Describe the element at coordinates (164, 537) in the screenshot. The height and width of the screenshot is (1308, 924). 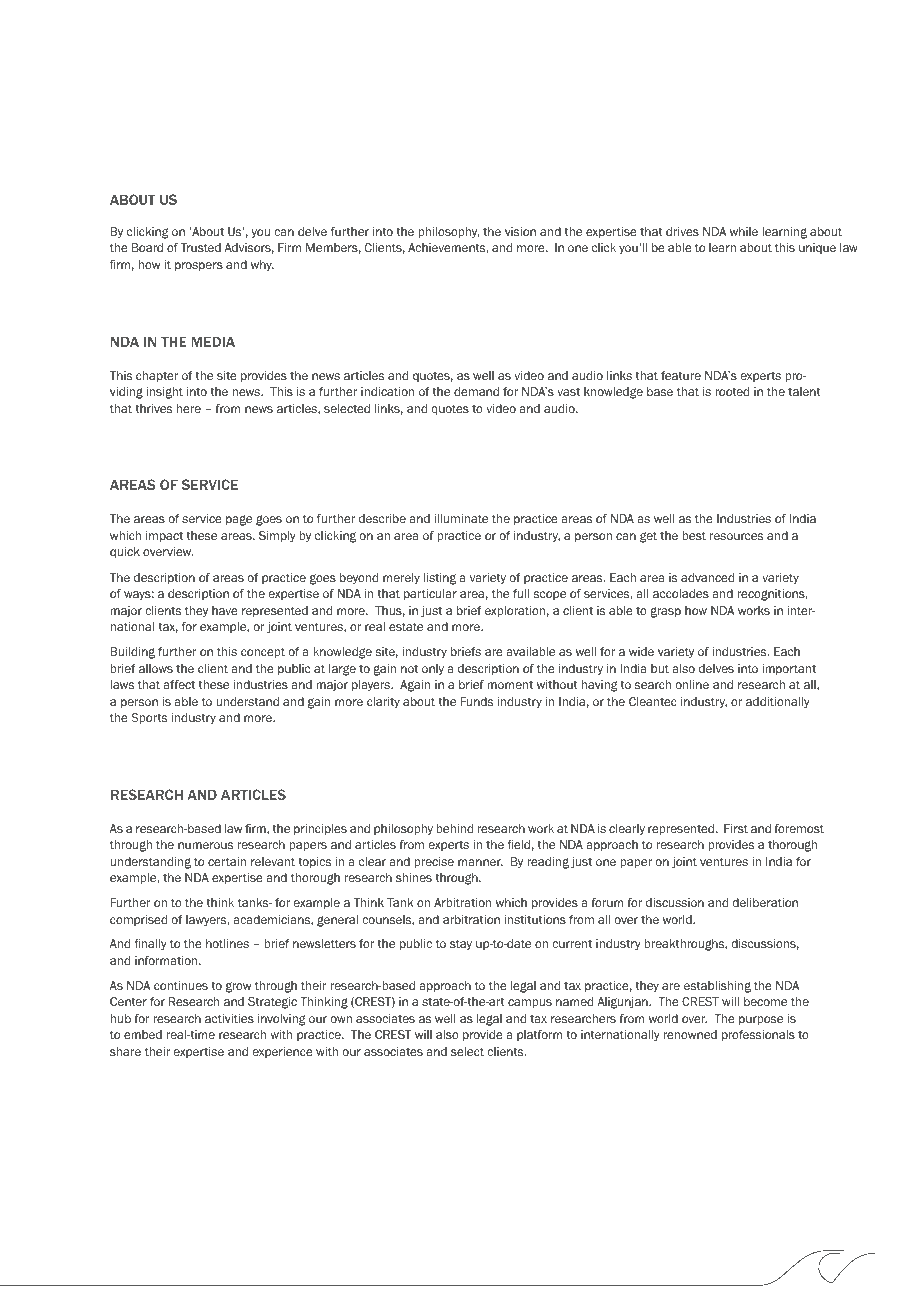
I see `impact` at that location.
